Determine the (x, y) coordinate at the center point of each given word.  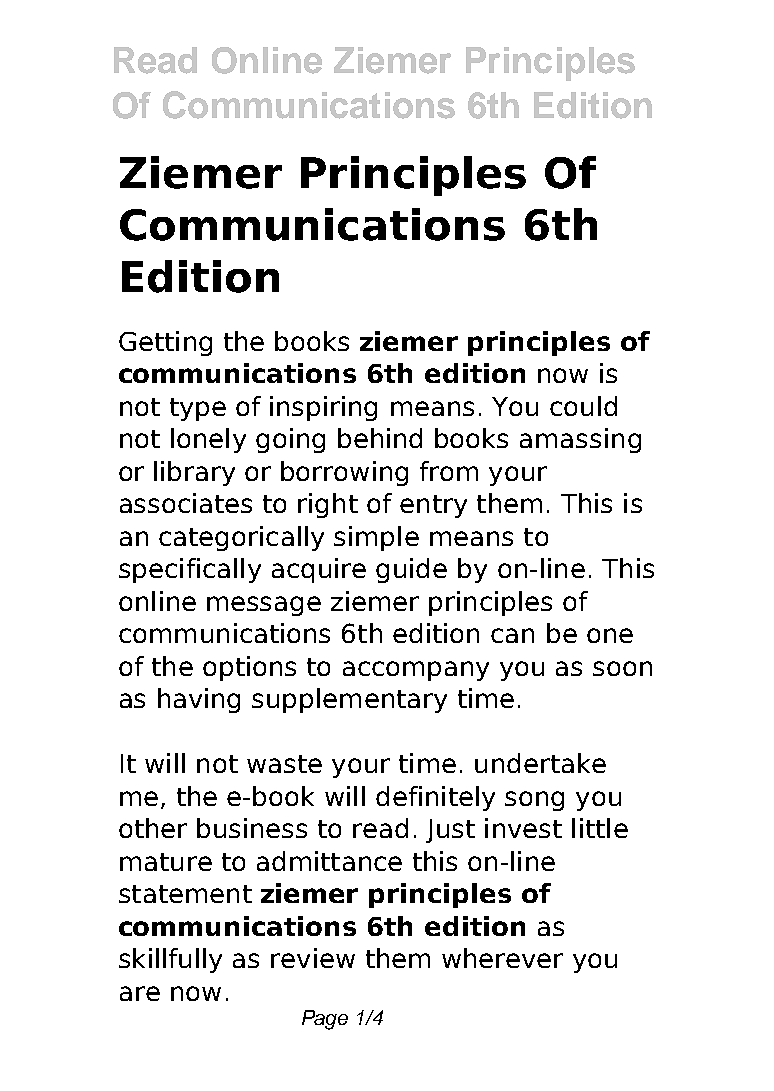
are (140, 993)
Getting (165, 343)
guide (411, 570)
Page (325, 1020)
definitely (435, 798)
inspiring (323, 408)
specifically (190, 570)
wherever (502, 958)
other (153, 828)
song (534, 801)
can (512, 635)
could (583, 406)
